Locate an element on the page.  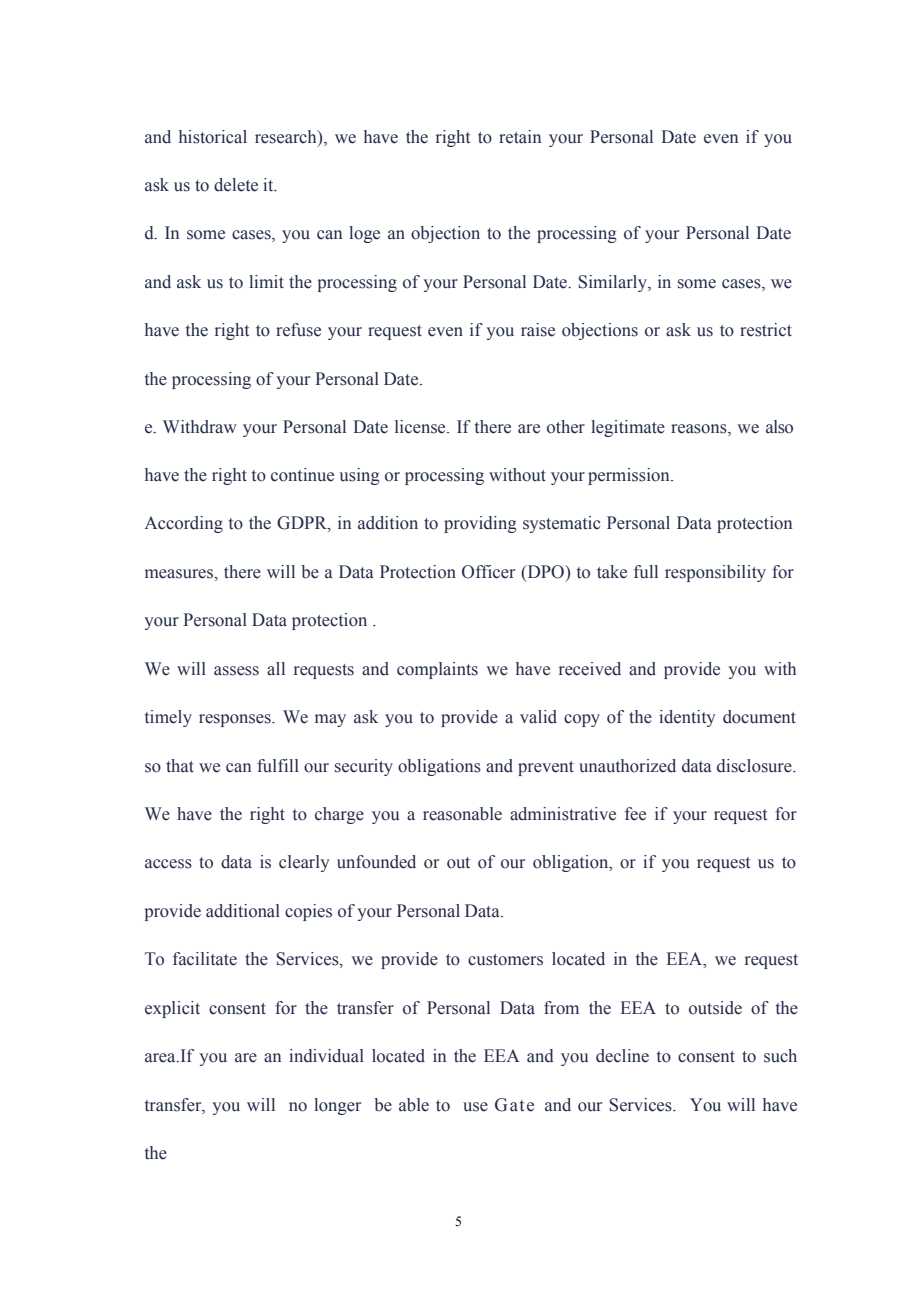
providing is located at coordinates (480, 524).
